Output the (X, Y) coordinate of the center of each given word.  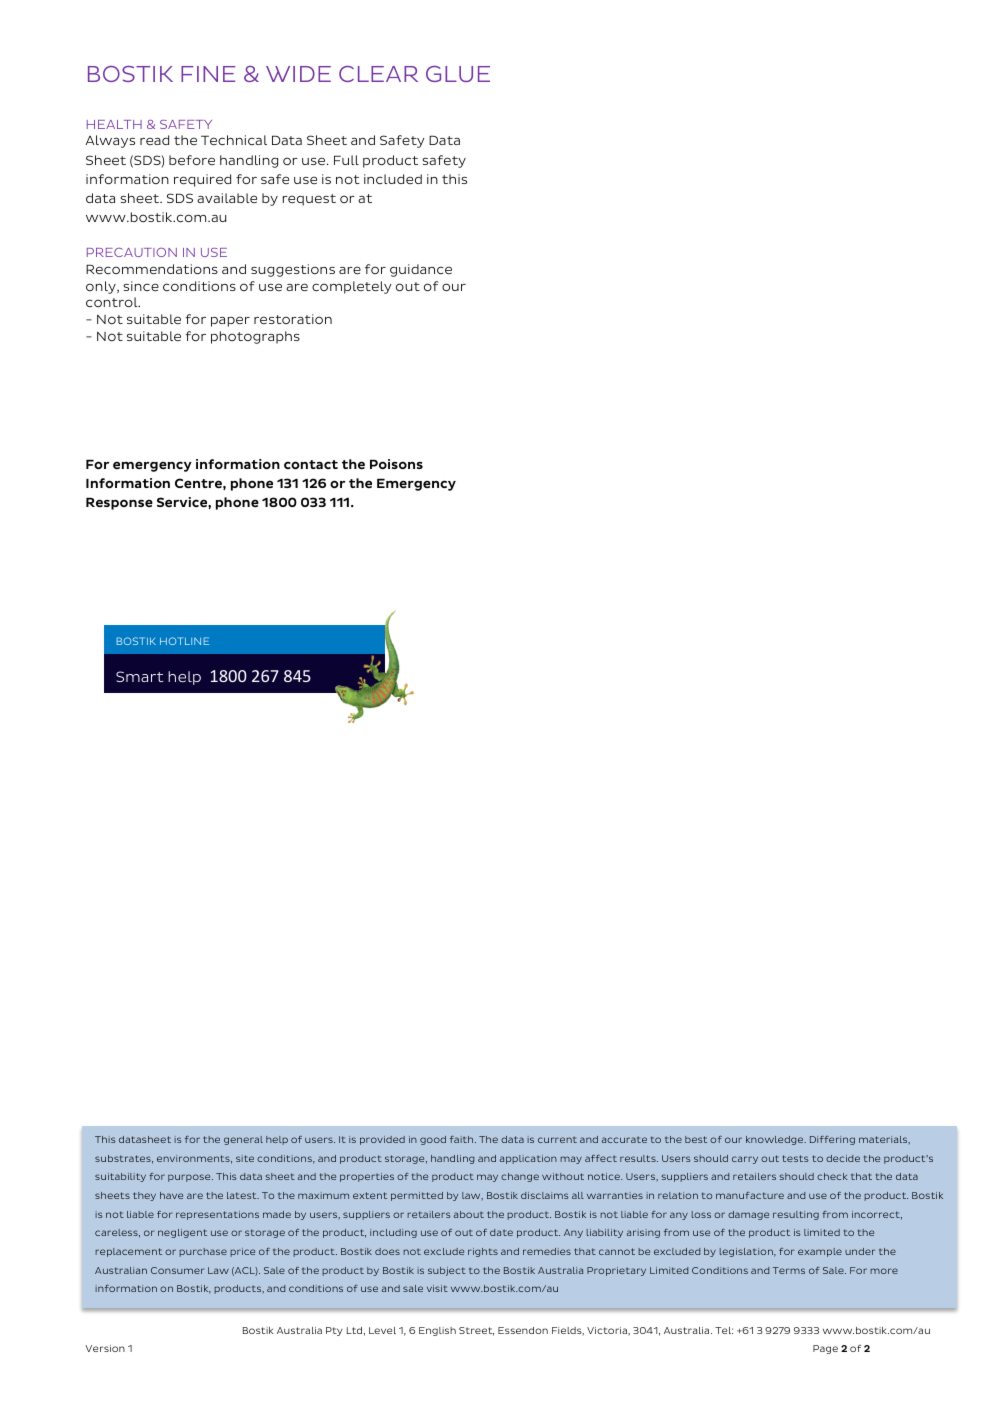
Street (476, 1331)
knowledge (776, 1140)
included (393, 179)
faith (463, 1139)
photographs (255, 337)
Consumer (178, 1270)
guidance (421, 270)
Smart (139, 676)
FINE (208, 74)
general (243, 1140)
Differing (832, 1140)
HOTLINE (184, 641)
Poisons (396, 464)
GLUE (458, 74)
